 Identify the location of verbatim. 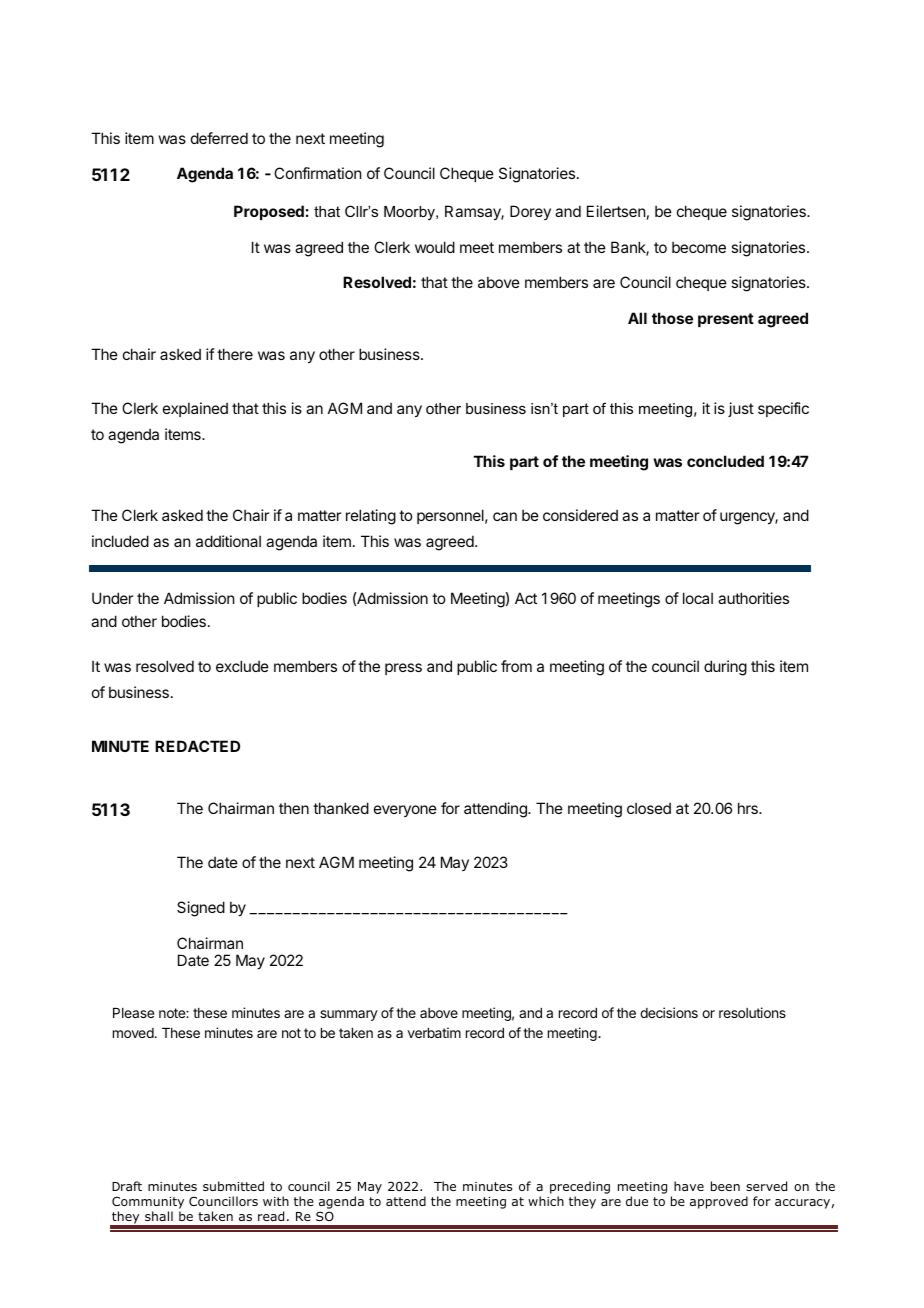
(434, 1032).
